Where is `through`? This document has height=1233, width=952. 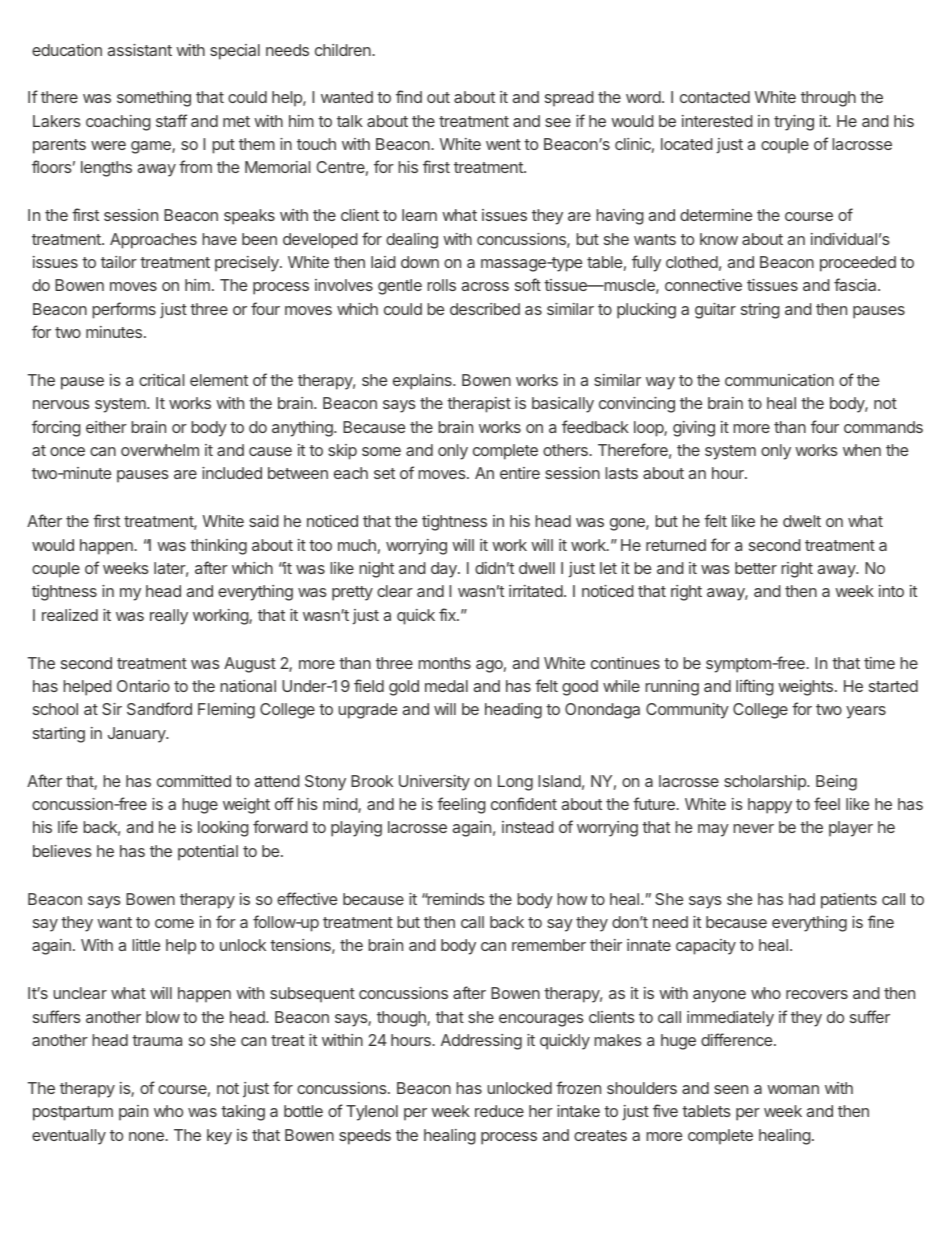 through is located at coordinates (828, 99).
